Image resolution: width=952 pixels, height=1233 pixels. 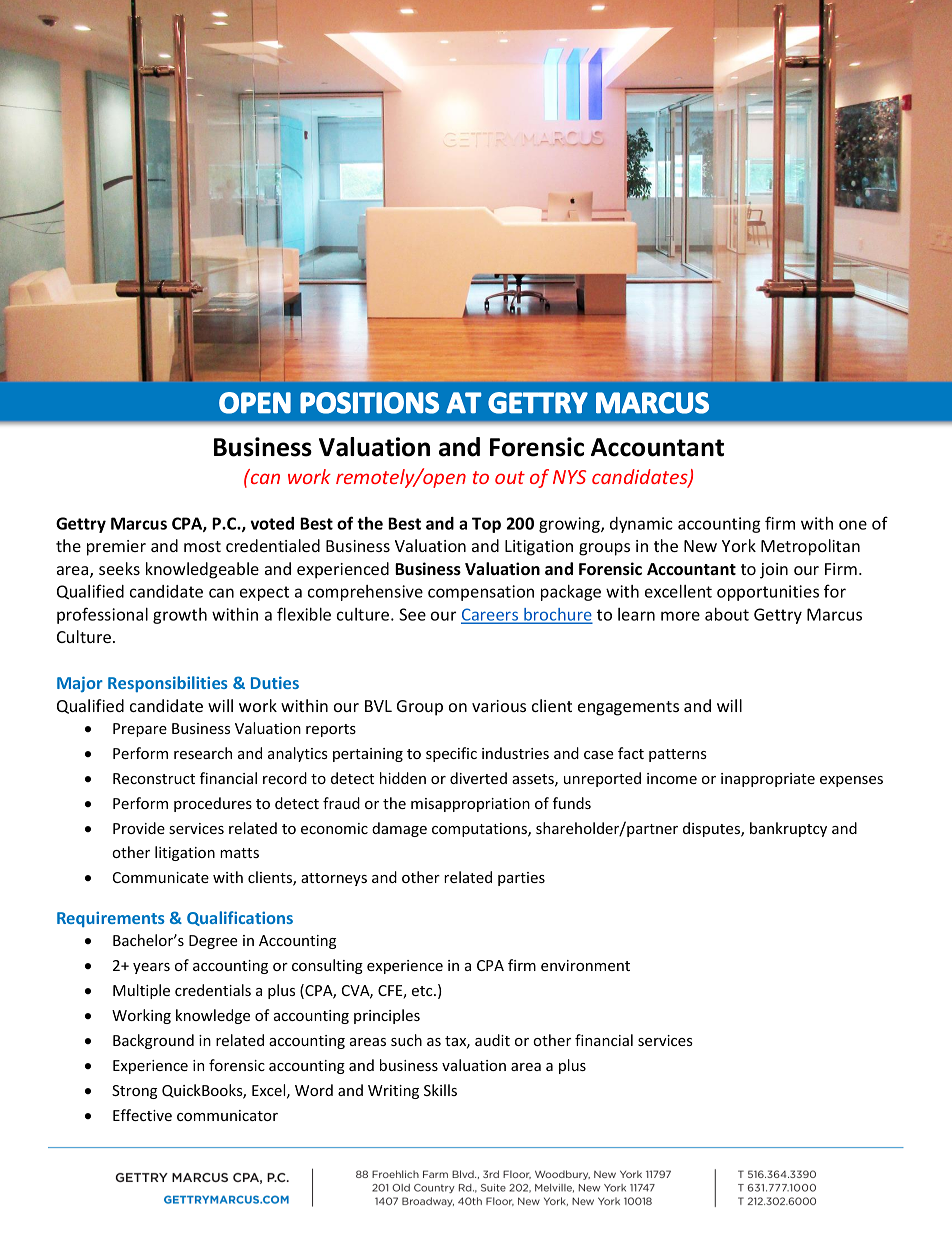 I want to click on voted, so click(x=272, y=523).
